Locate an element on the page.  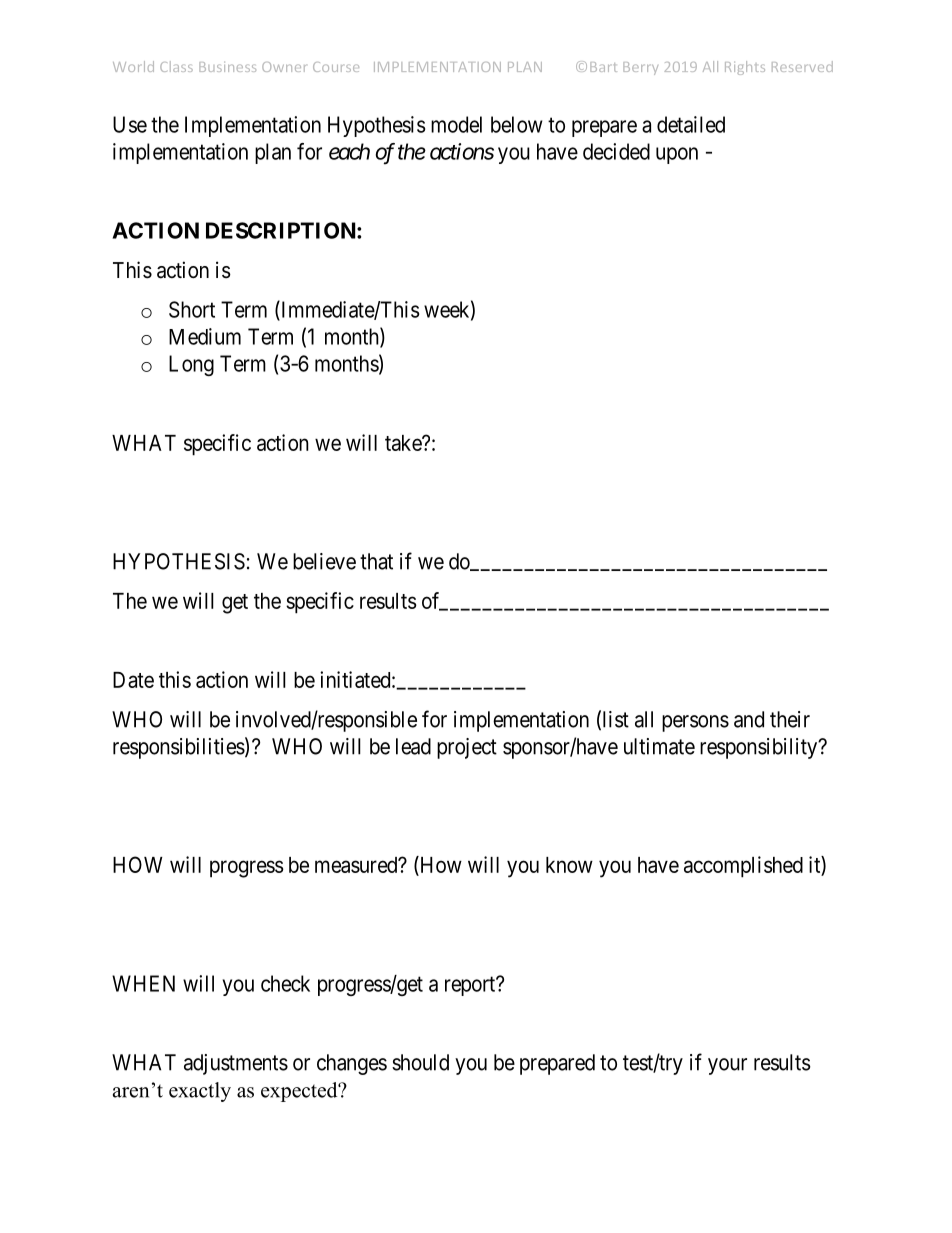
Rights is located at coordinates (745, 68).
